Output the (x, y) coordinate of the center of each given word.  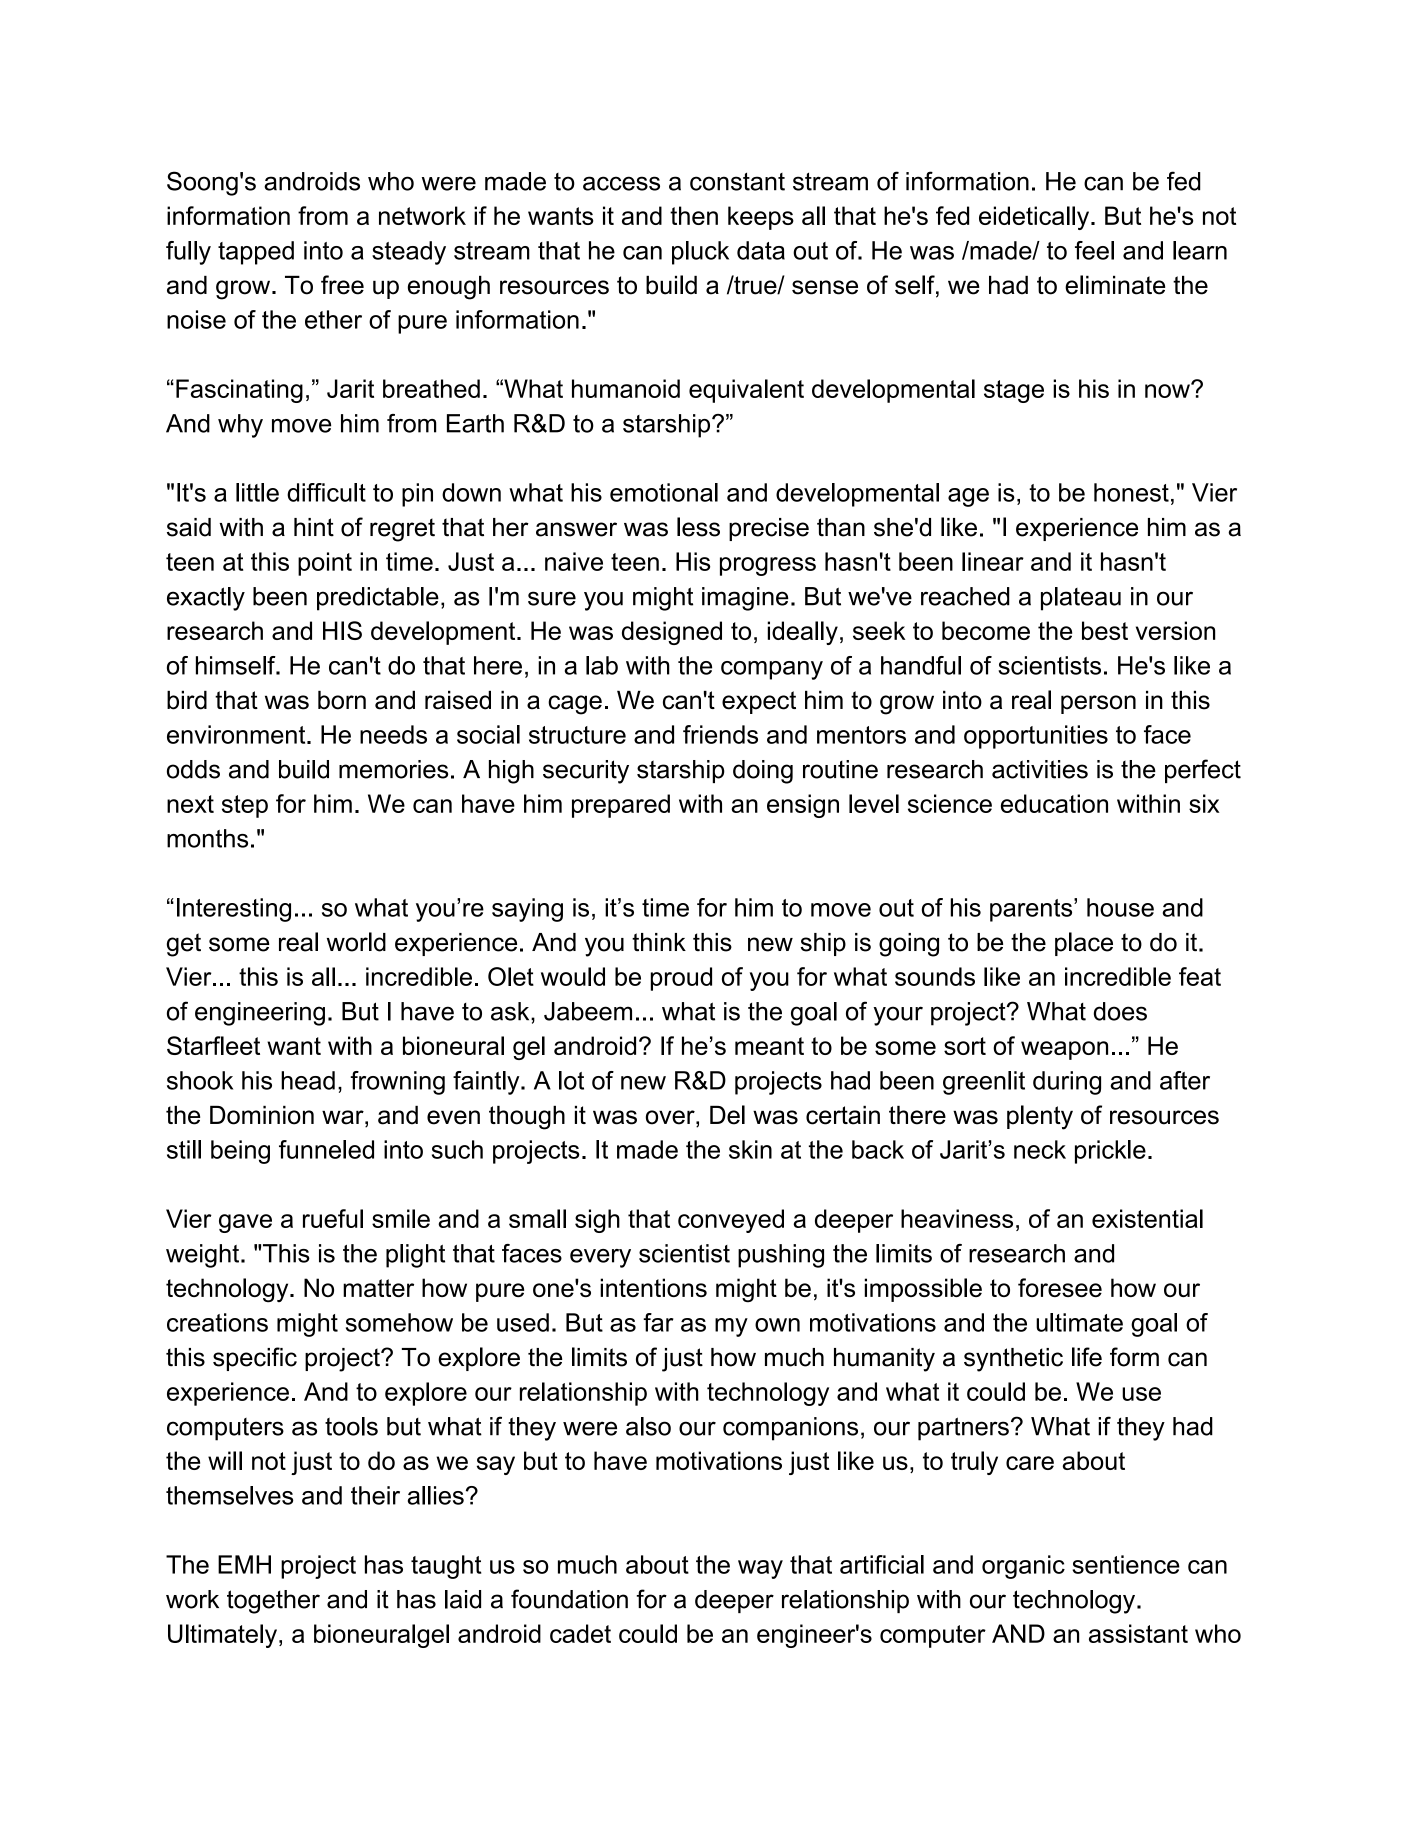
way (760, 1569)
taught (446, 1567)
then (694, 215)
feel (1094, 250)
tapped (256, 253)
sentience (1126, 1564)
